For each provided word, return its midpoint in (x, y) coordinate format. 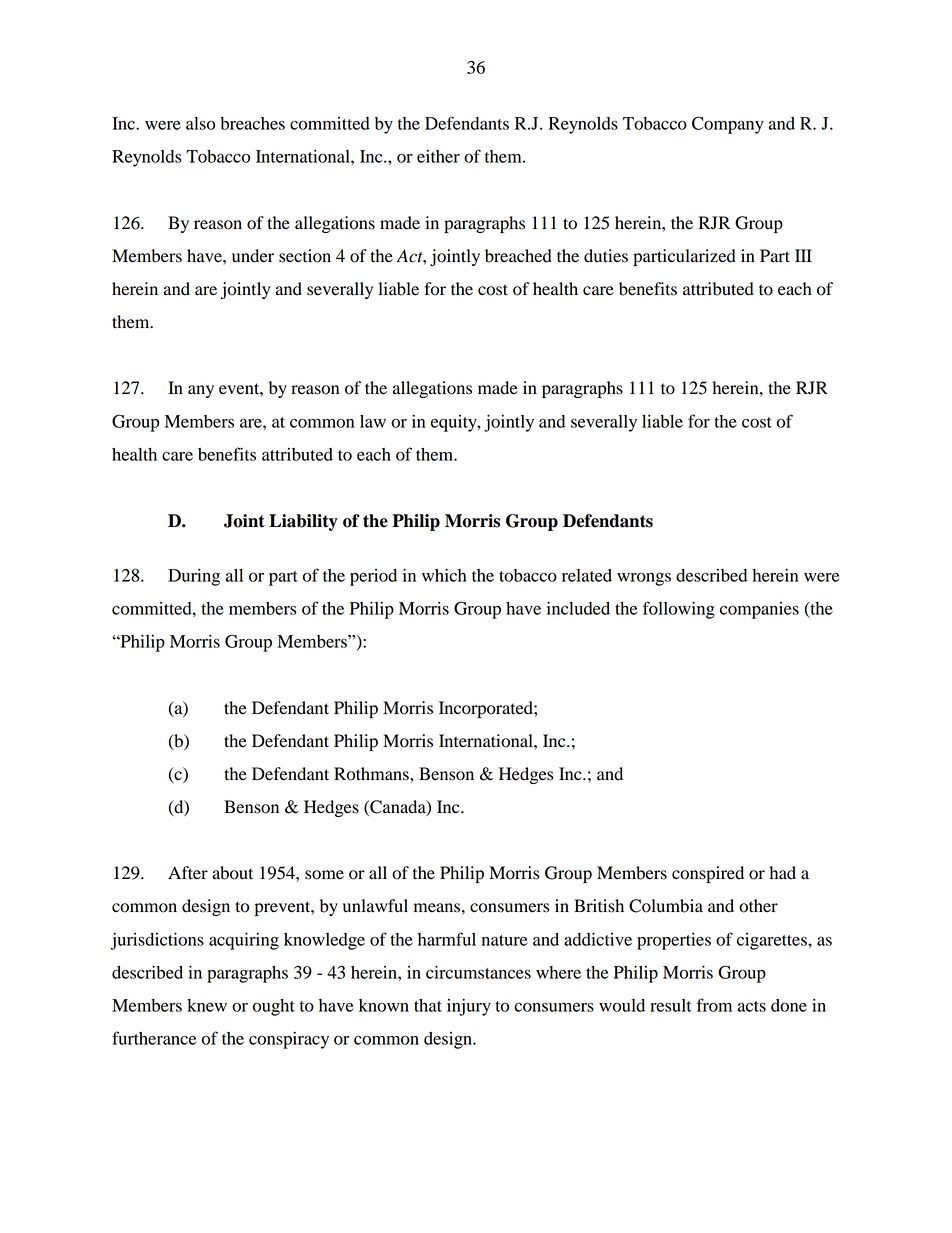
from (714, 1005)
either (438, 156)
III (803, 255)
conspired (708, 874)
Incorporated (487, 709)
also (200, 123)
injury (469, 1007)
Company (728, 125)
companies (759, 610)
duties (606, 256)
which (444, 575)
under (253, 256)
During (194, 577)
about (232, 873)
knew (207, 1005)
